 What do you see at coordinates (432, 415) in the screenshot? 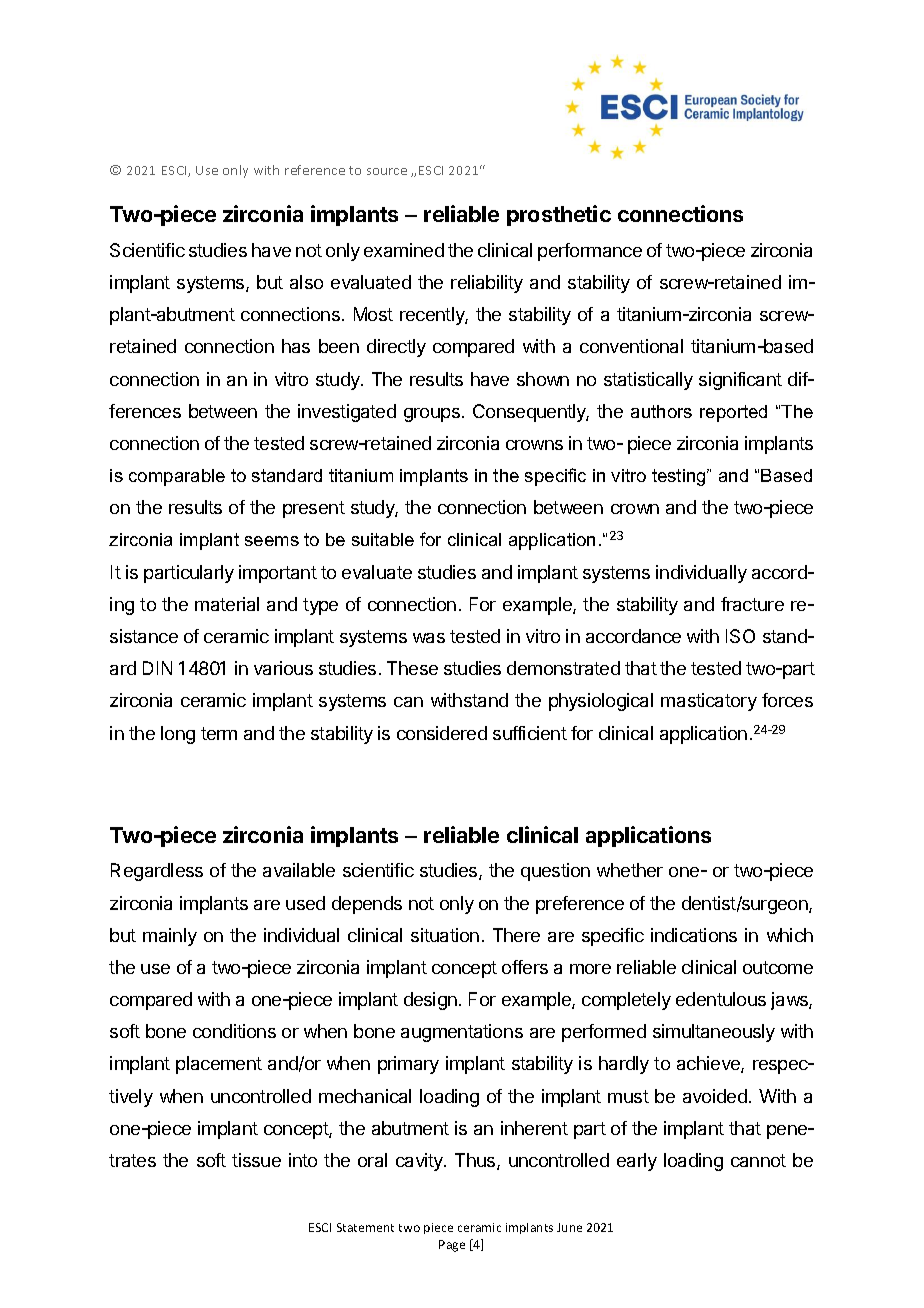
I see `groups` at bounding box center [432, 415].
